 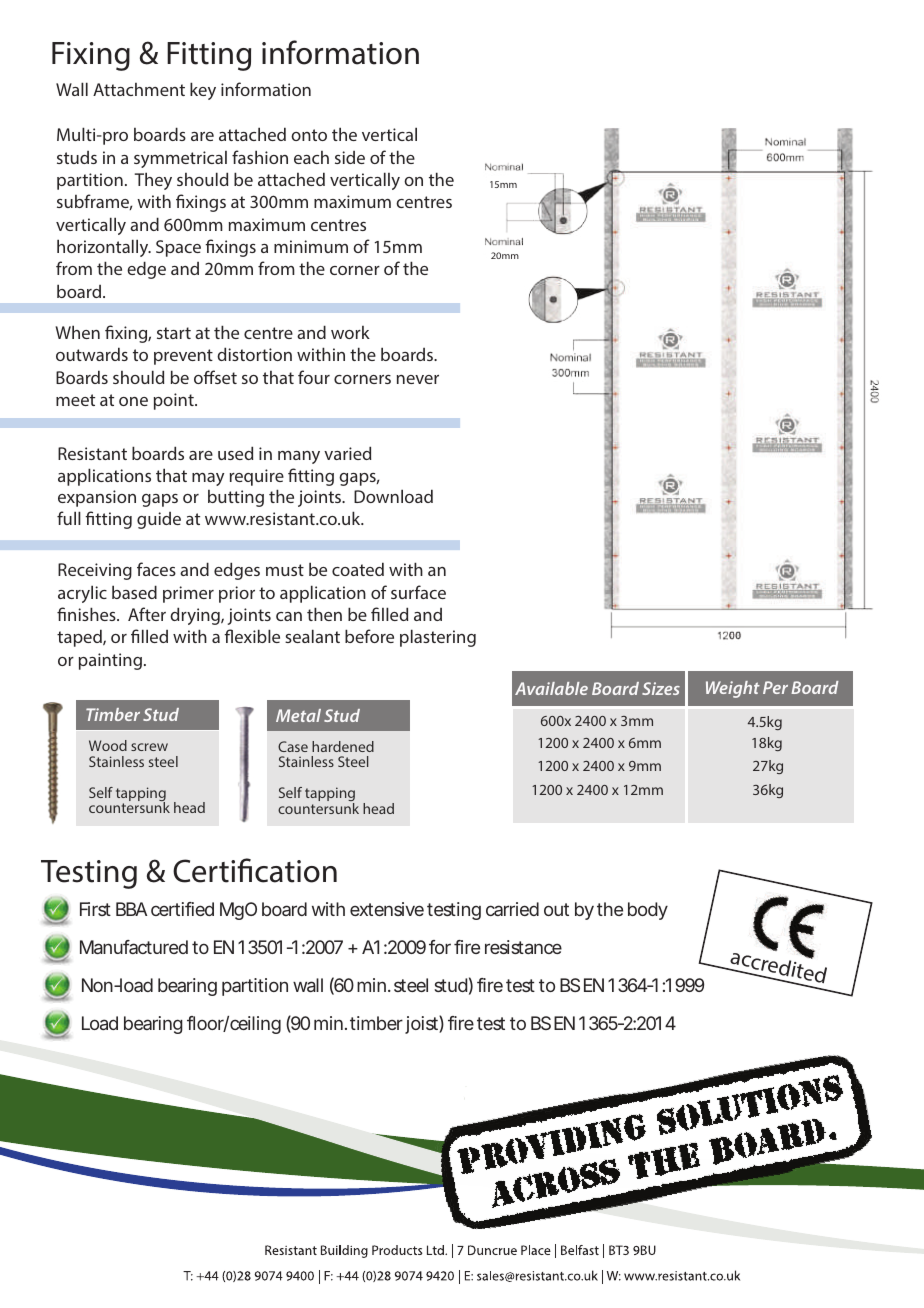 I want to click on Sizes, so click(x=661, y=688).
